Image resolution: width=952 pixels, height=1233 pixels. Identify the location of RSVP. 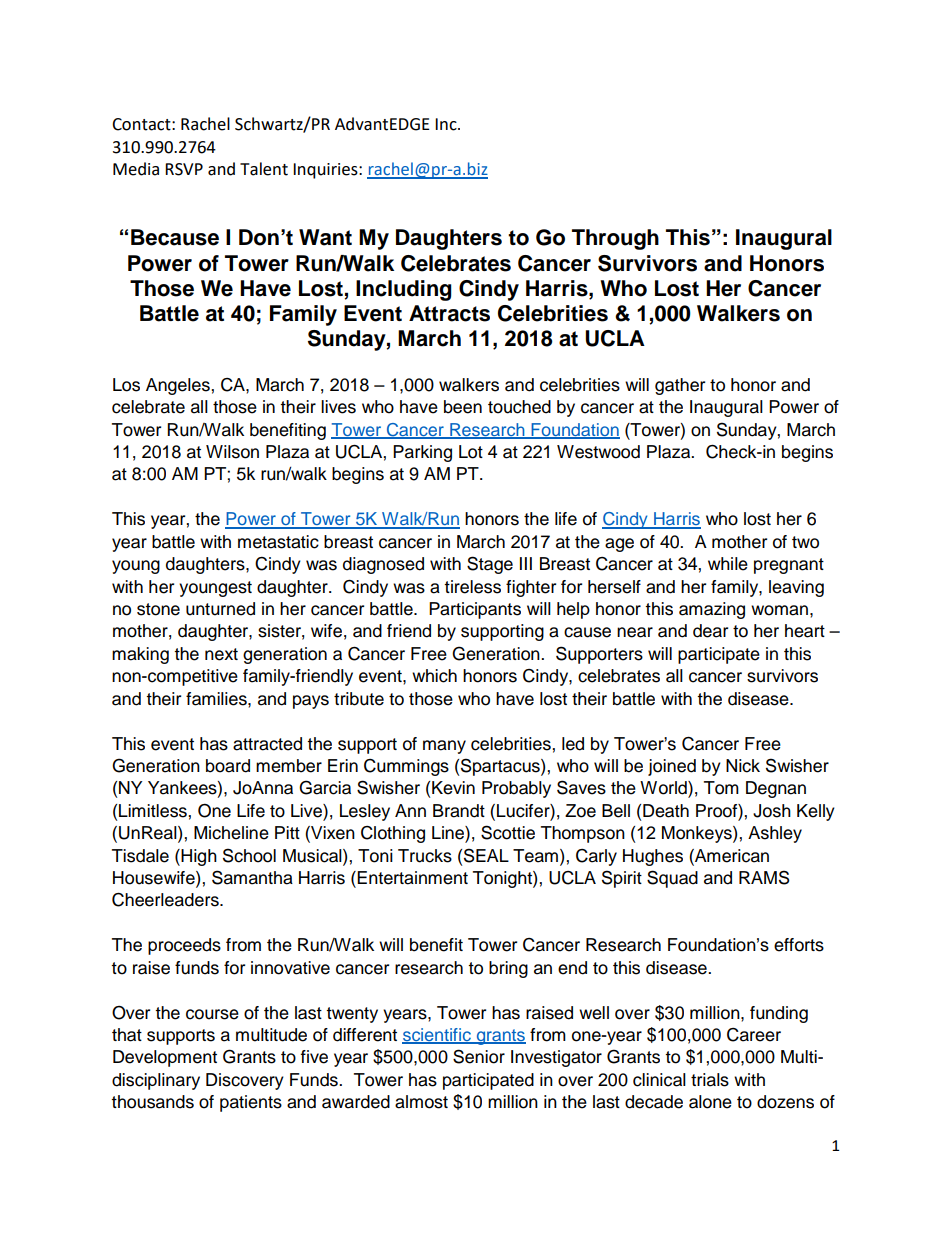
(184, 169).
